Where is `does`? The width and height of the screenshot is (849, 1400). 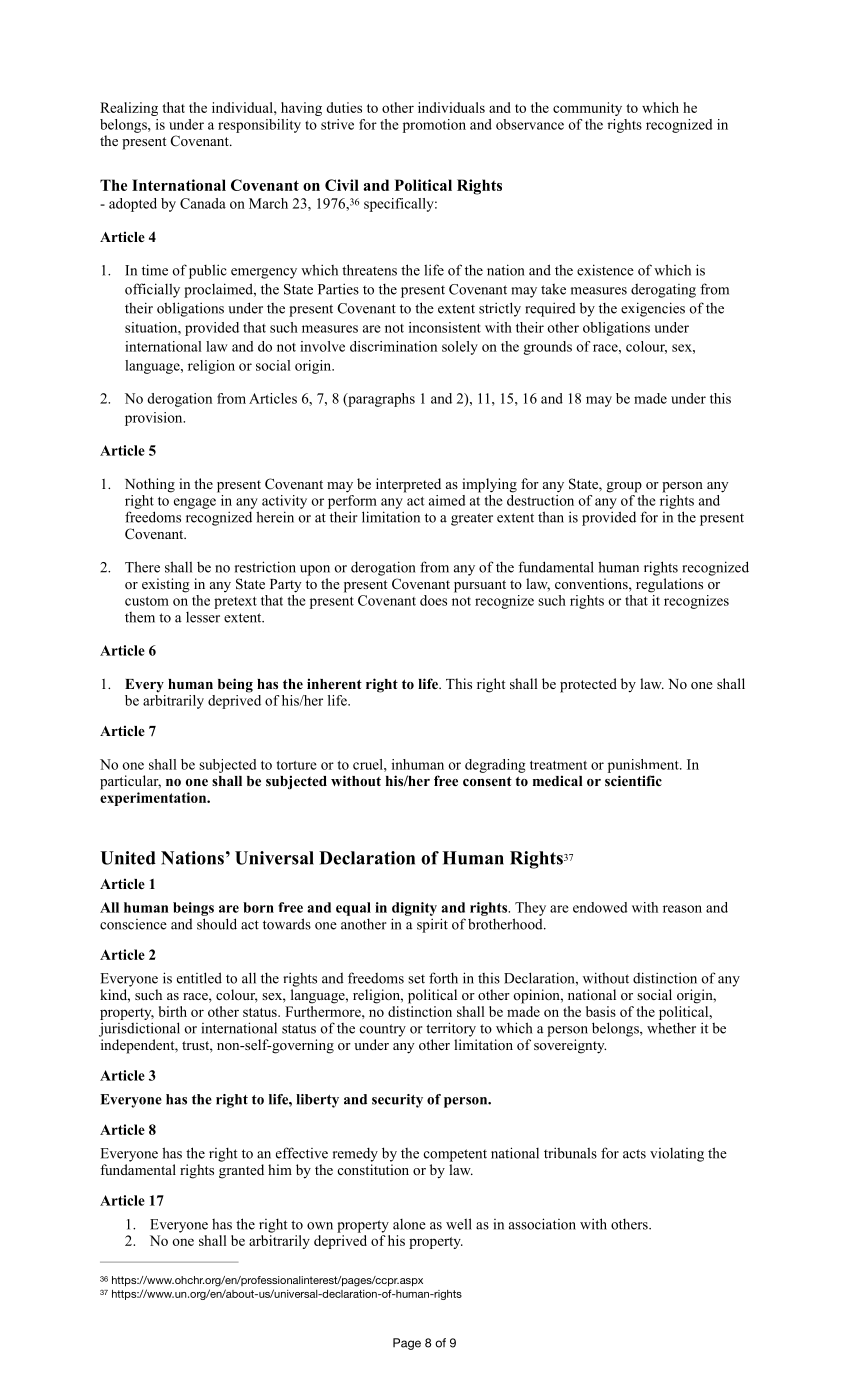 does is located at coordinates (433, 600).
